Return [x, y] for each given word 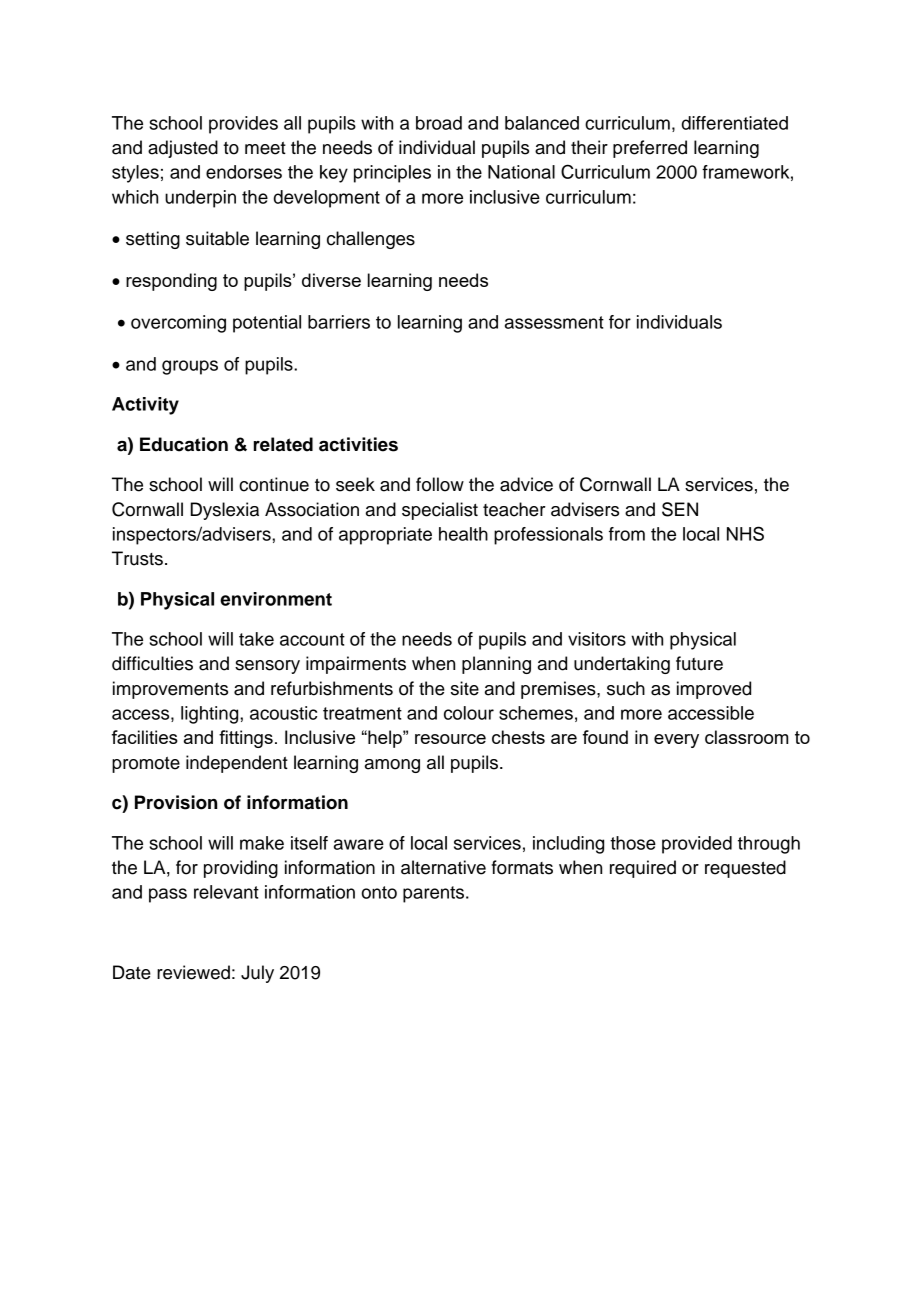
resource [450, 739]
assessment [554, 322]
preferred [650, 149]
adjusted [183, 149]
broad [439, 123]
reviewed [193, 972]
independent [237, 764]
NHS [745, 533]
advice [526, 484]
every [676, 741]
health [463, 534]
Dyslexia [225, 511]
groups [190, 367]
